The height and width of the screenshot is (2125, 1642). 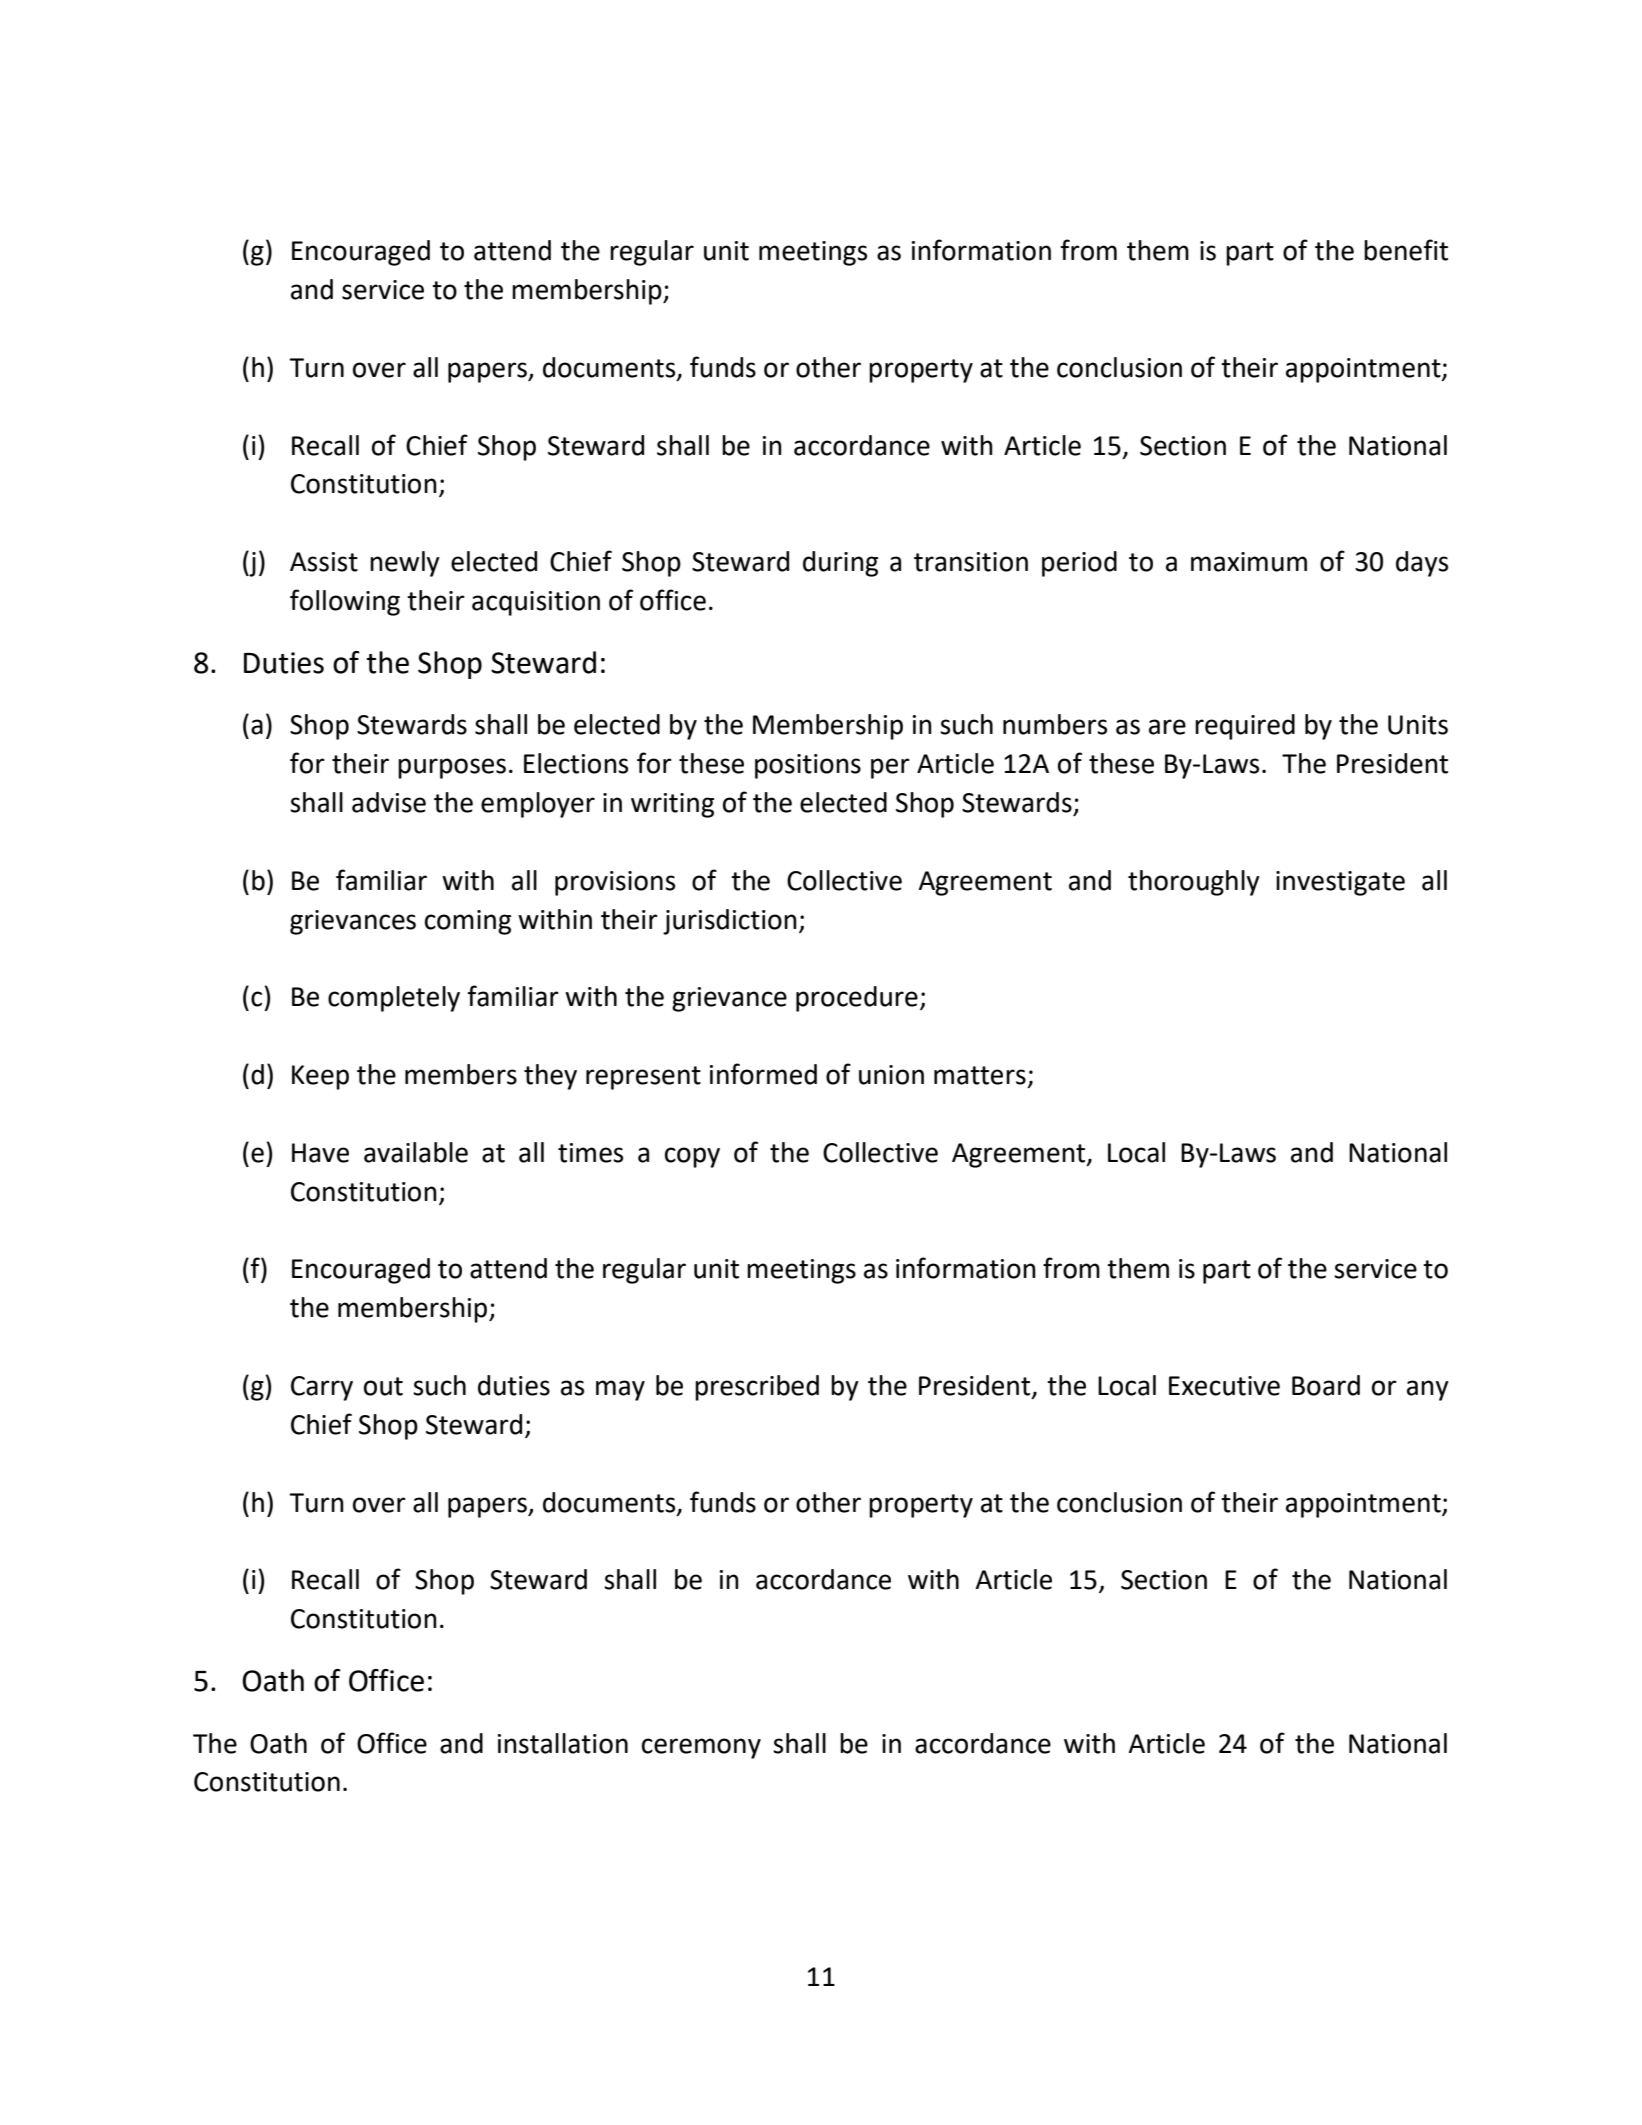 What do you see at coordinates (1406, 250) in the screenshot?
I see `benefit` at bounding box center [1406, 250].
